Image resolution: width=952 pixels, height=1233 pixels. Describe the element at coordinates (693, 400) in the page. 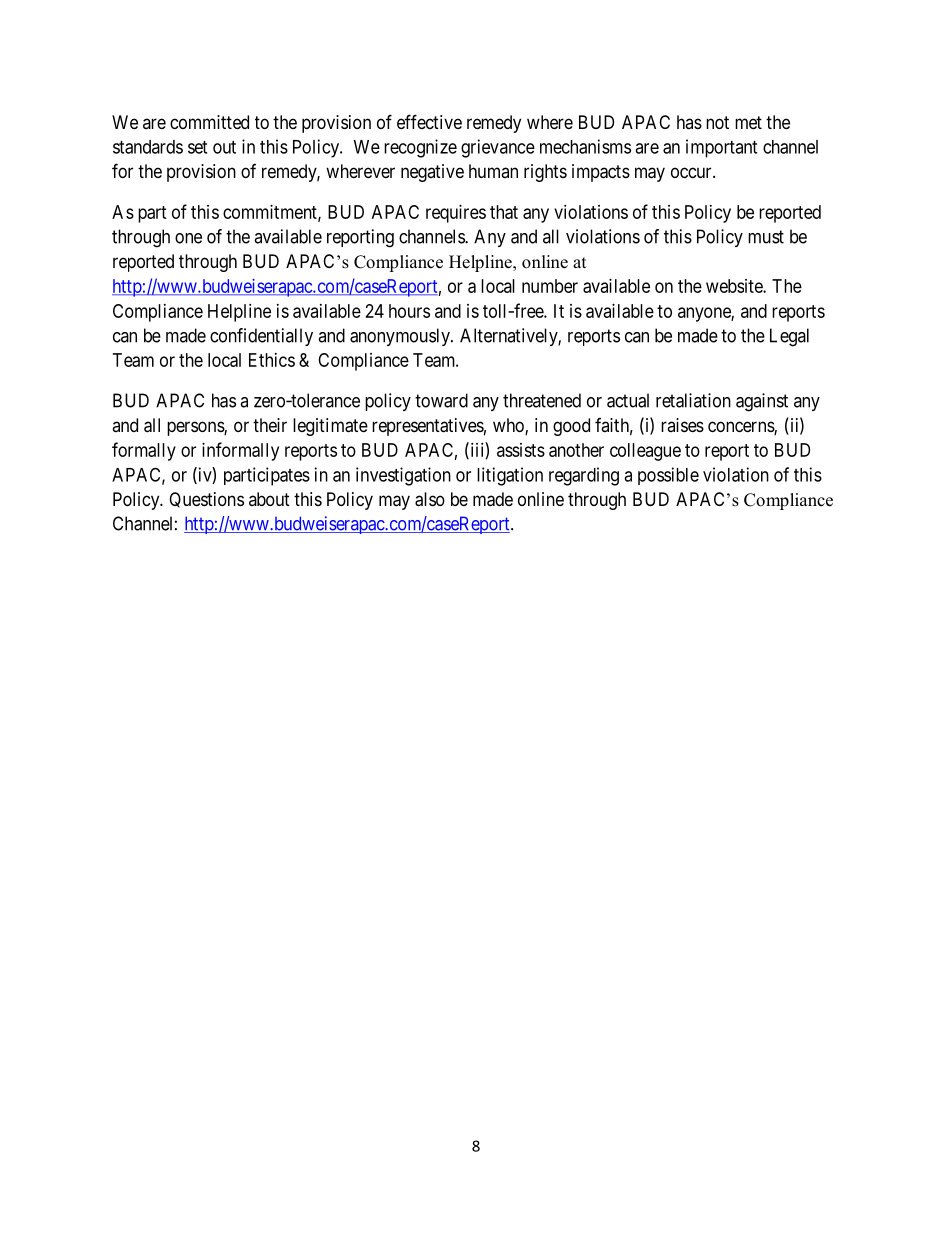

I see `retaliation` at that location.
